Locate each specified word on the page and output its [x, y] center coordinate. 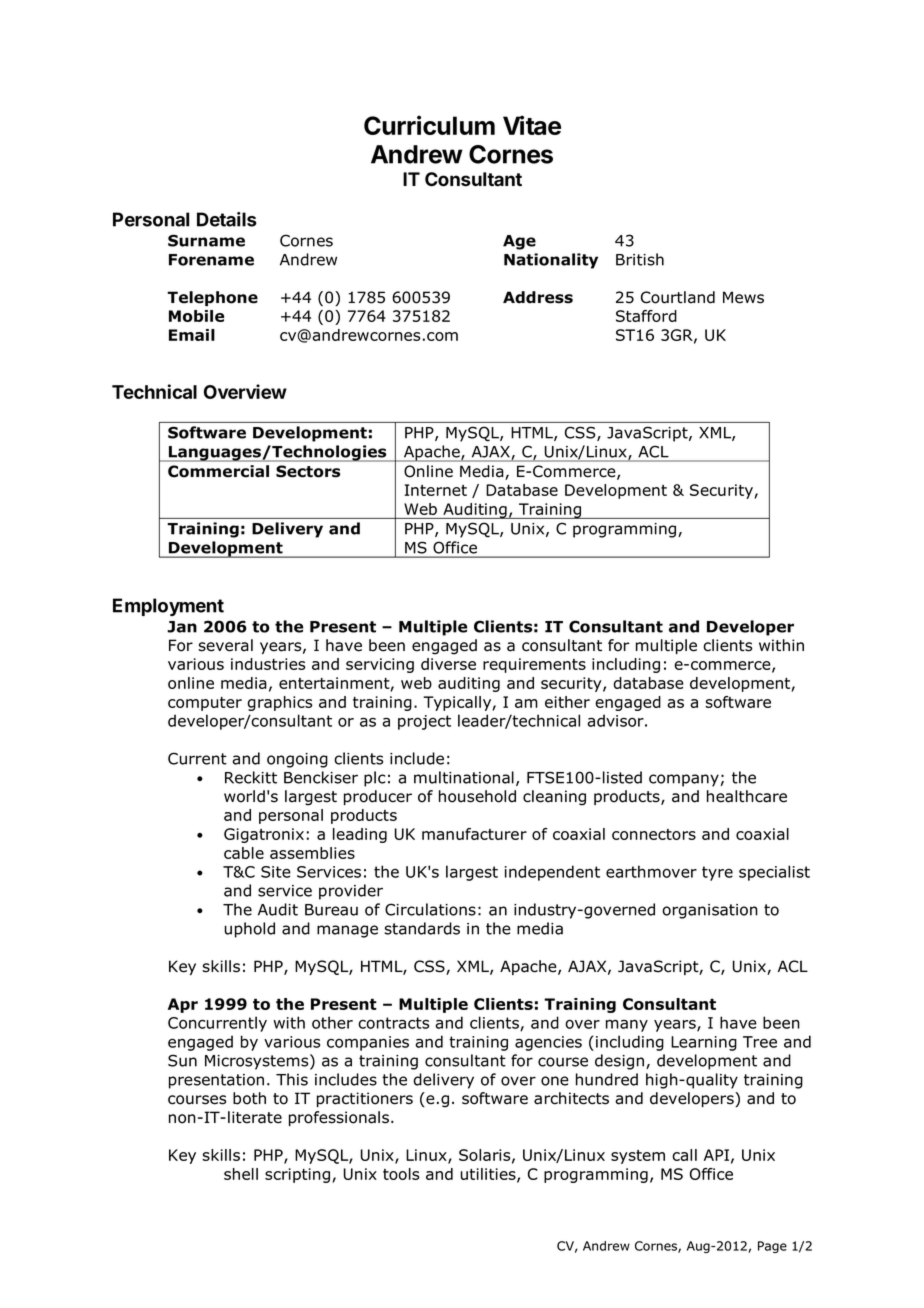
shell [241, 1174]
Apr [183, 1005]
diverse [448, 664]
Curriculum [429, 125]
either [567, 702]
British [640, 259]
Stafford [646, 316]
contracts [393, 1023]
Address [538, 297]
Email [192, 335]
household [477, 796]
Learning [704, 1043]
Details [227, 219]
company [684, 780]
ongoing [297, 760]
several [225, 645]
